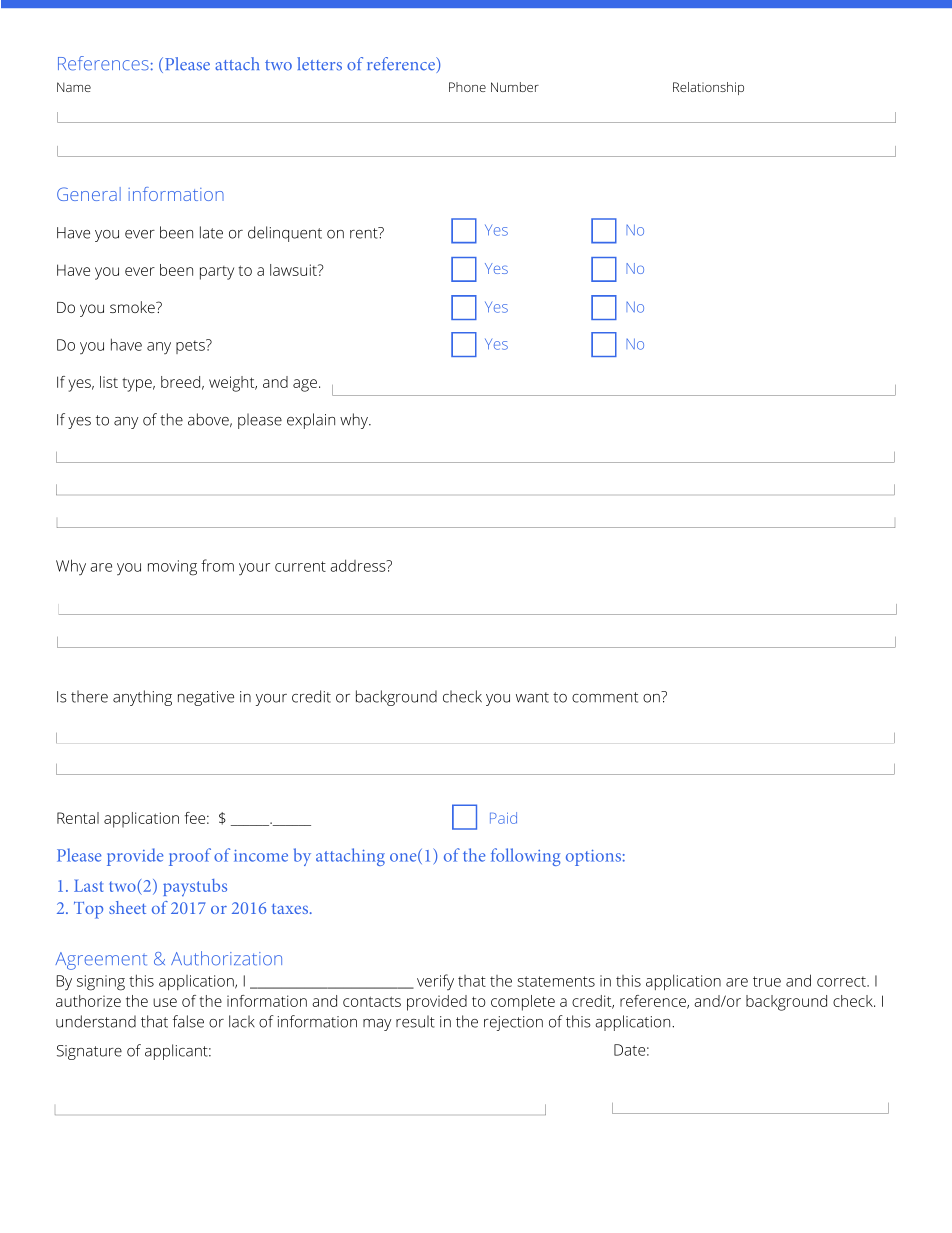 This document has width=952, height=1233. Describe the element at coordinates (172, 568) in the document. I see `moving` at that location.
